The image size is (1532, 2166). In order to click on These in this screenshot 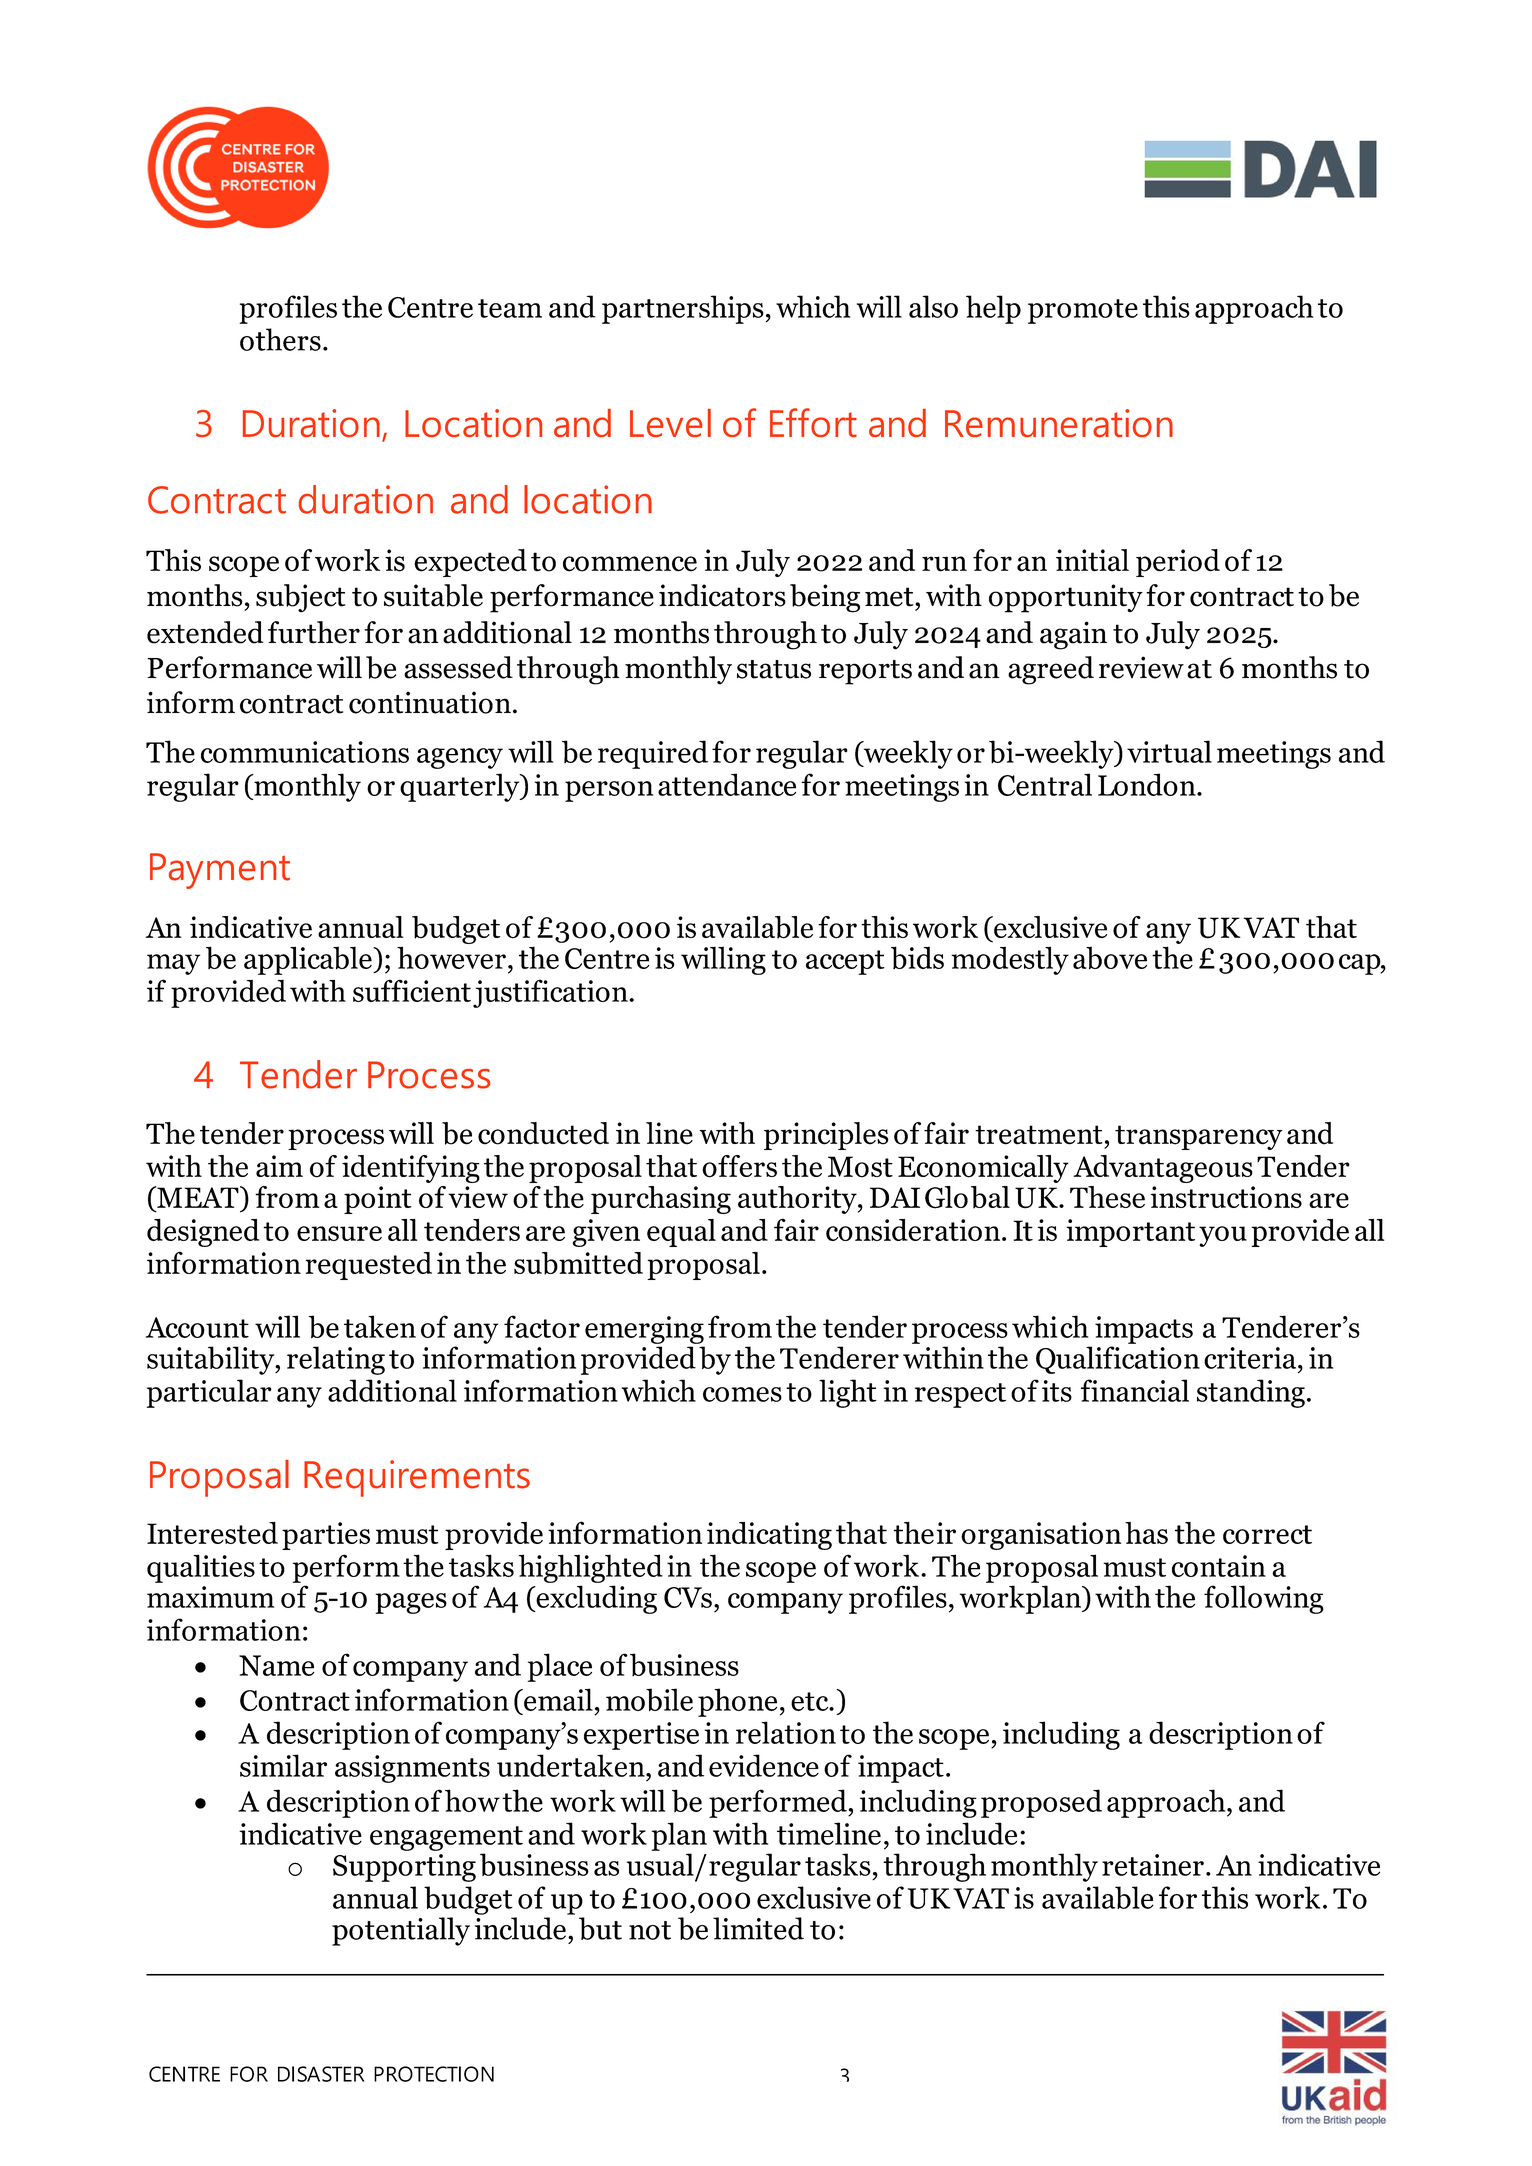, I will do `click(1107, 1197)`.
